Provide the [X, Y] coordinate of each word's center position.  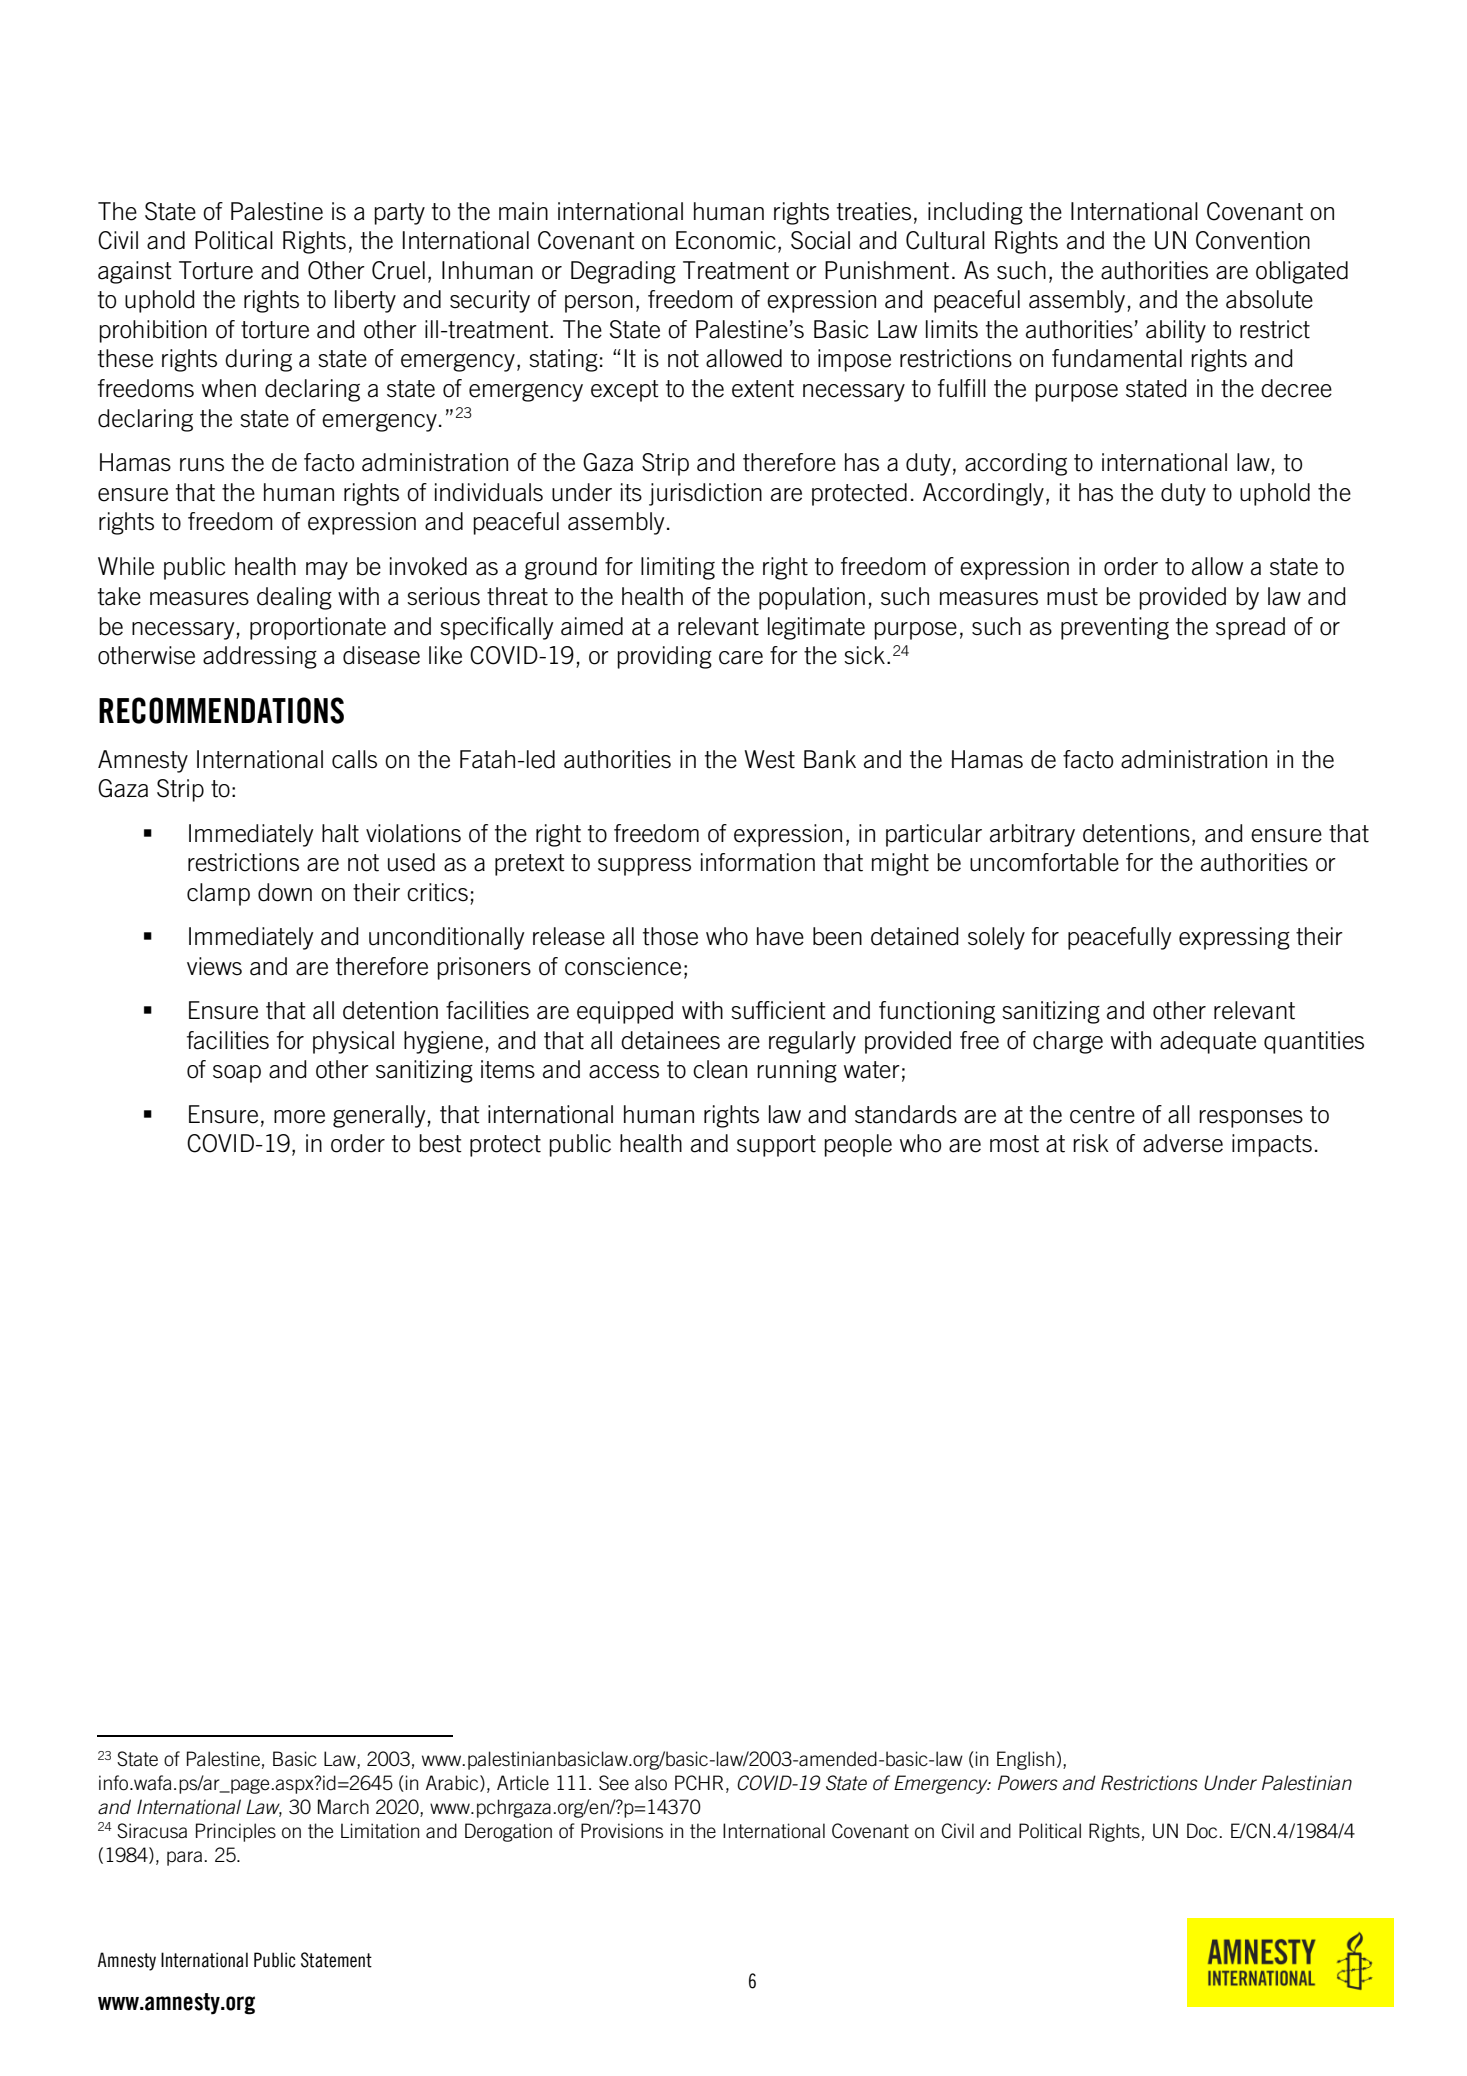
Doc [1203, 1831]
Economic [726, 240]
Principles [236, 1832]
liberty [365, 301]
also [651, 1783]
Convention [1253, 240]
